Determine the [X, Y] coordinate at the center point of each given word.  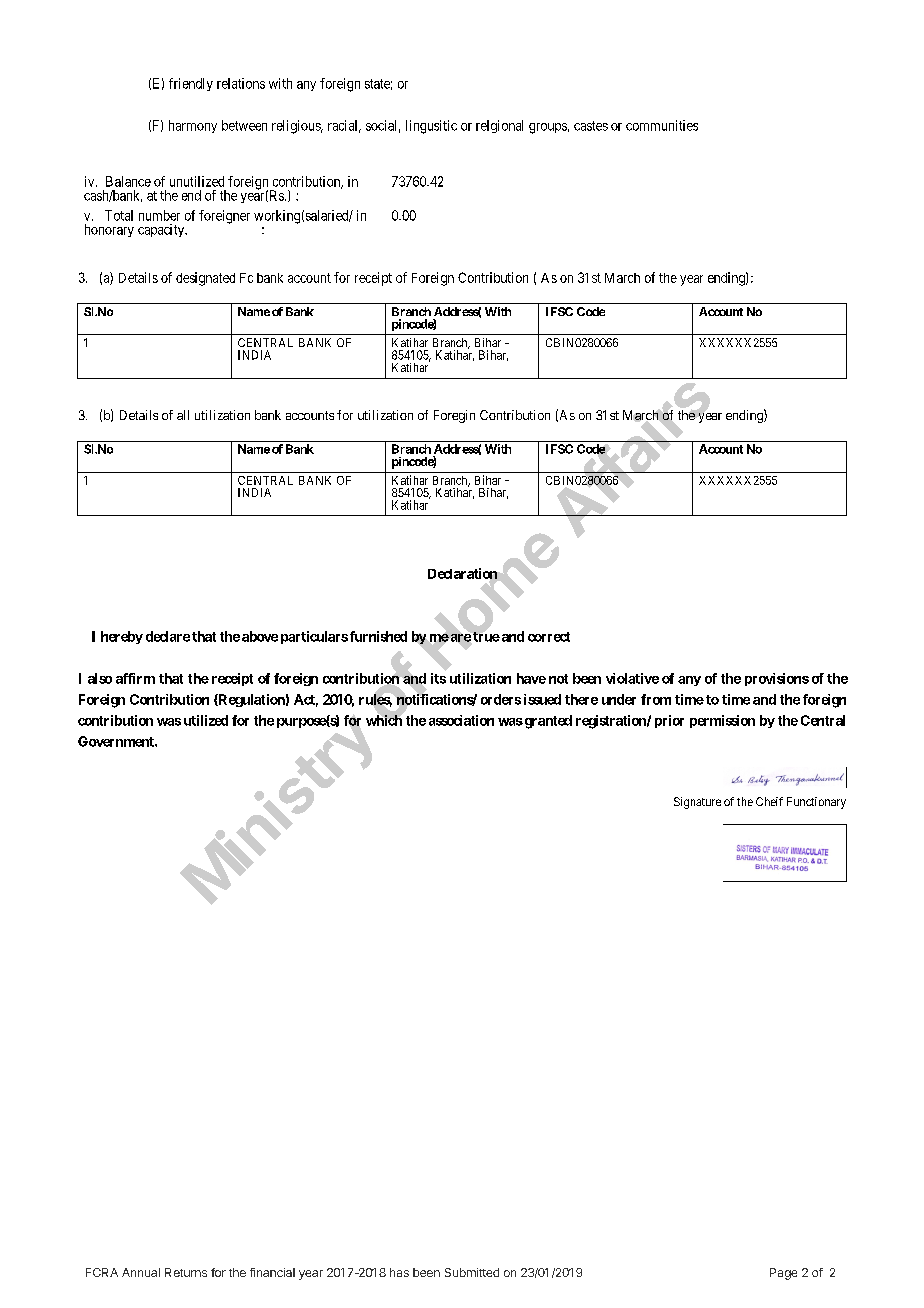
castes [591, 126]
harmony [193, 126]
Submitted [472, 1272]
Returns [186, 1272]
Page [783, 1274]
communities [662, 125]
